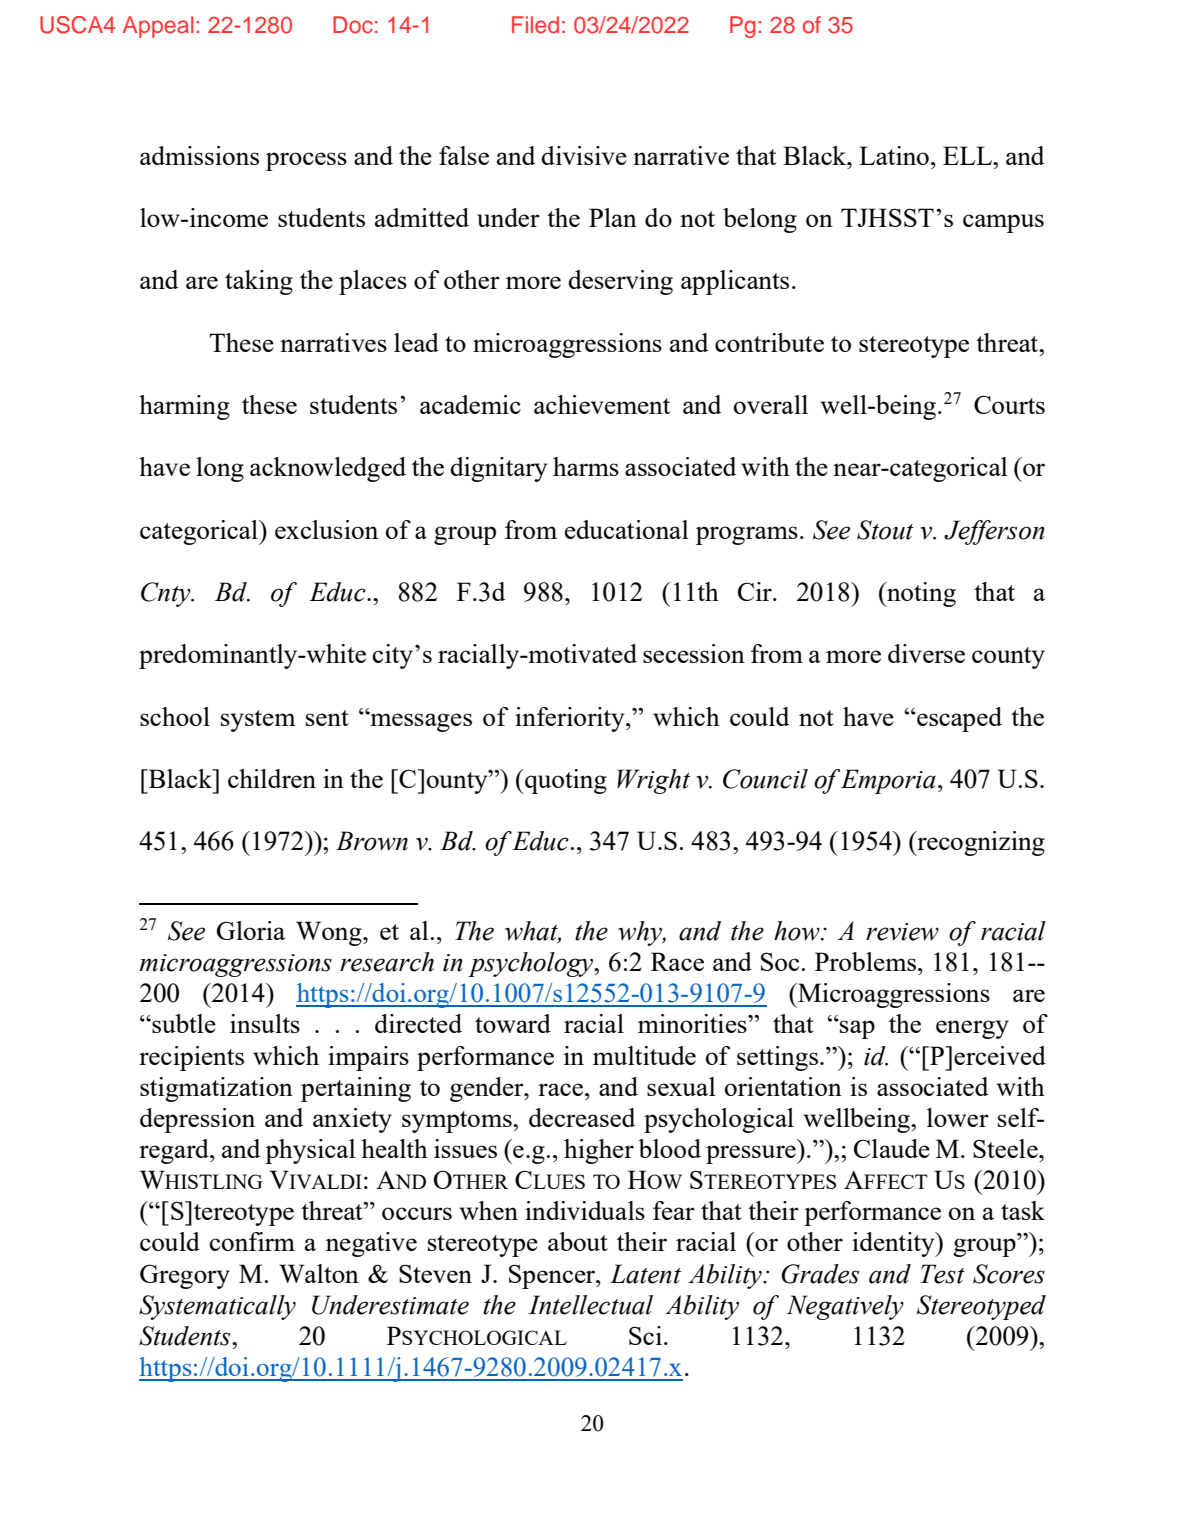 The width and height of the image is (1185, 1533). What do you see at coordinates (328, 469) in the image?
I see `acknowledged` at bounding box center [328, 469].
